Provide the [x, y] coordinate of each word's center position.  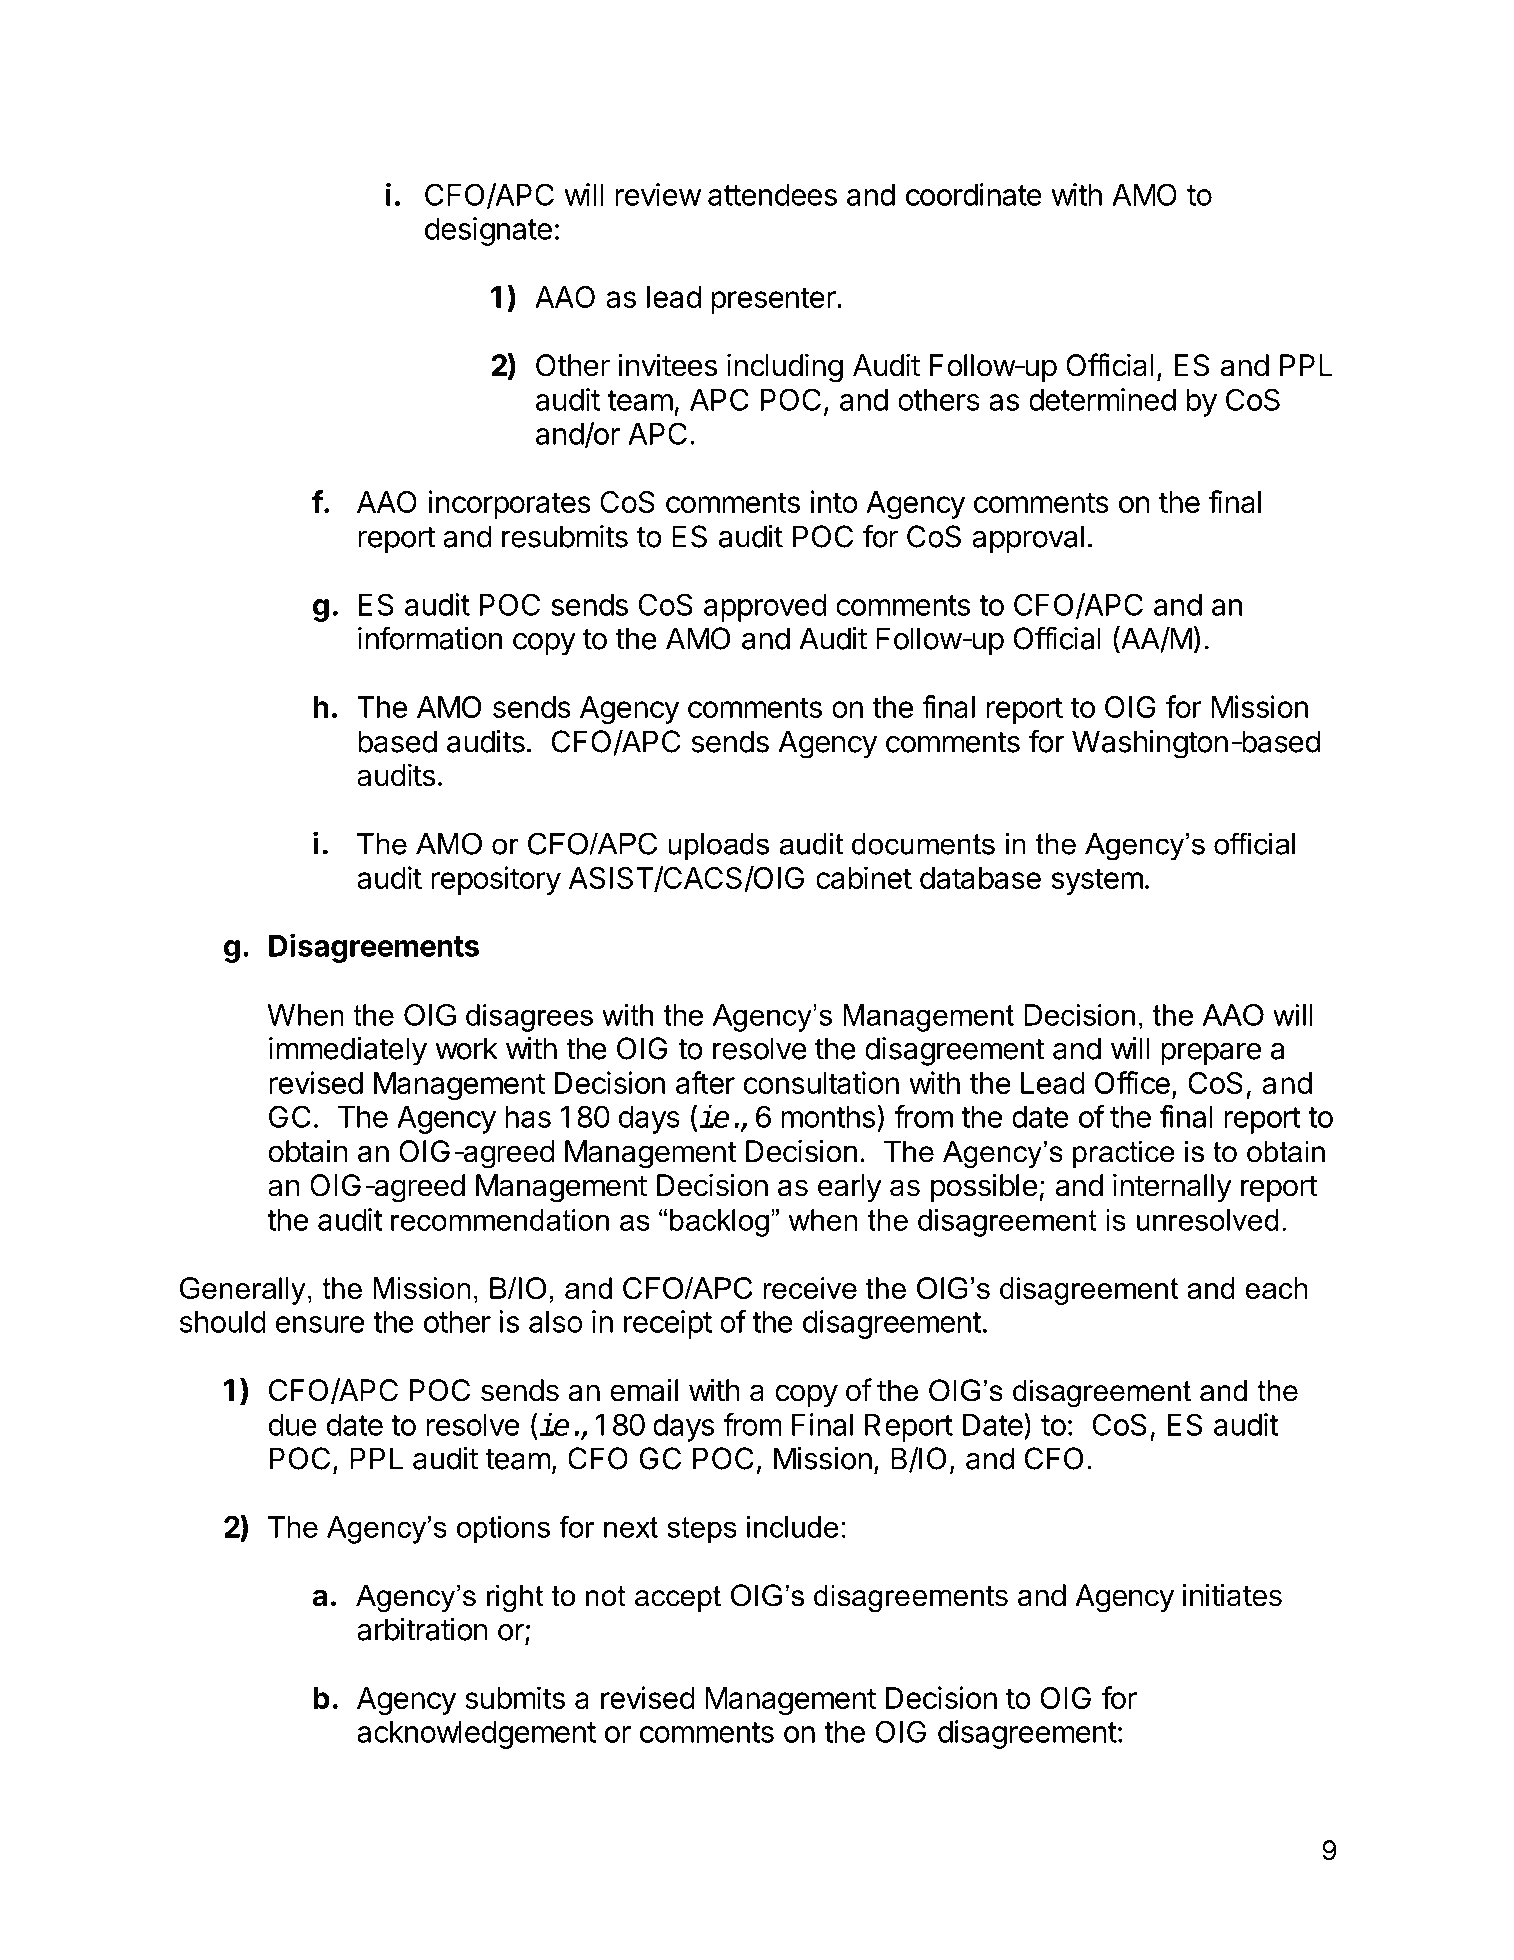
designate [488, 231]
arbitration [422, 1629]
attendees [772, 195]
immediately [348, 1051]
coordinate [974, 194]
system [1097, 881]
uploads [718, 846]
